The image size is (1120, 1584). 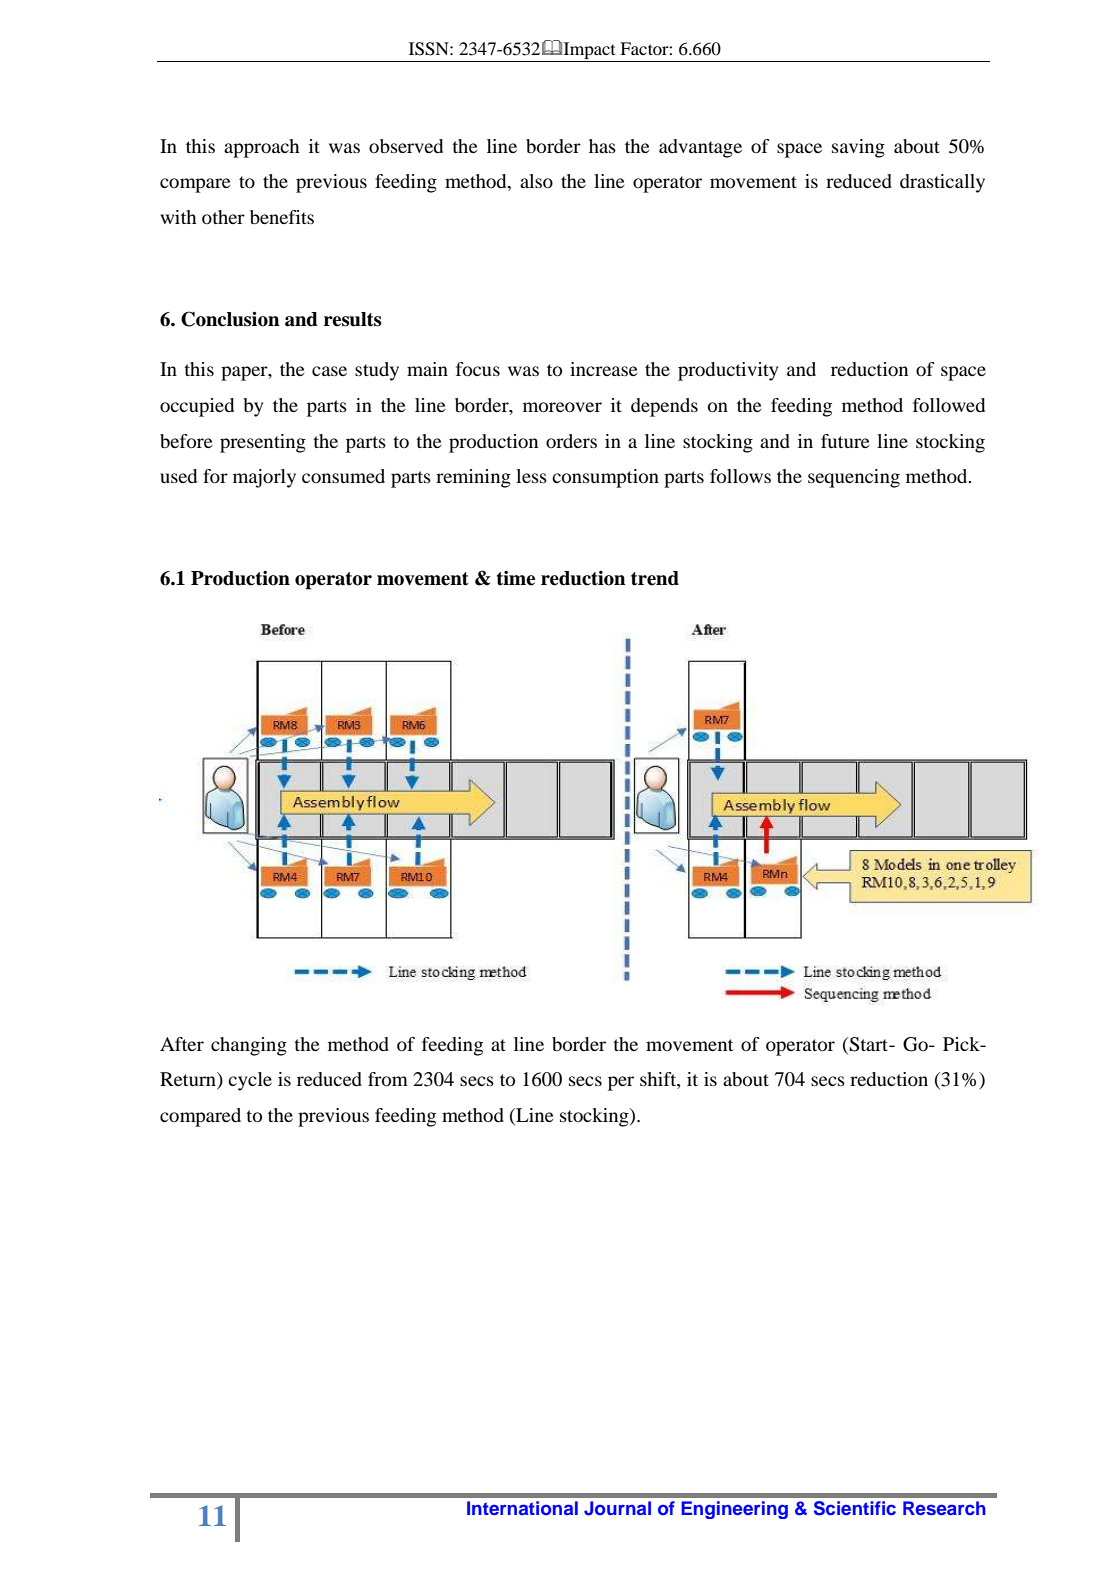 What do you see at coordinates (249, 1046) in the image?
I see `changing` at bounding box center [249, 1046].
